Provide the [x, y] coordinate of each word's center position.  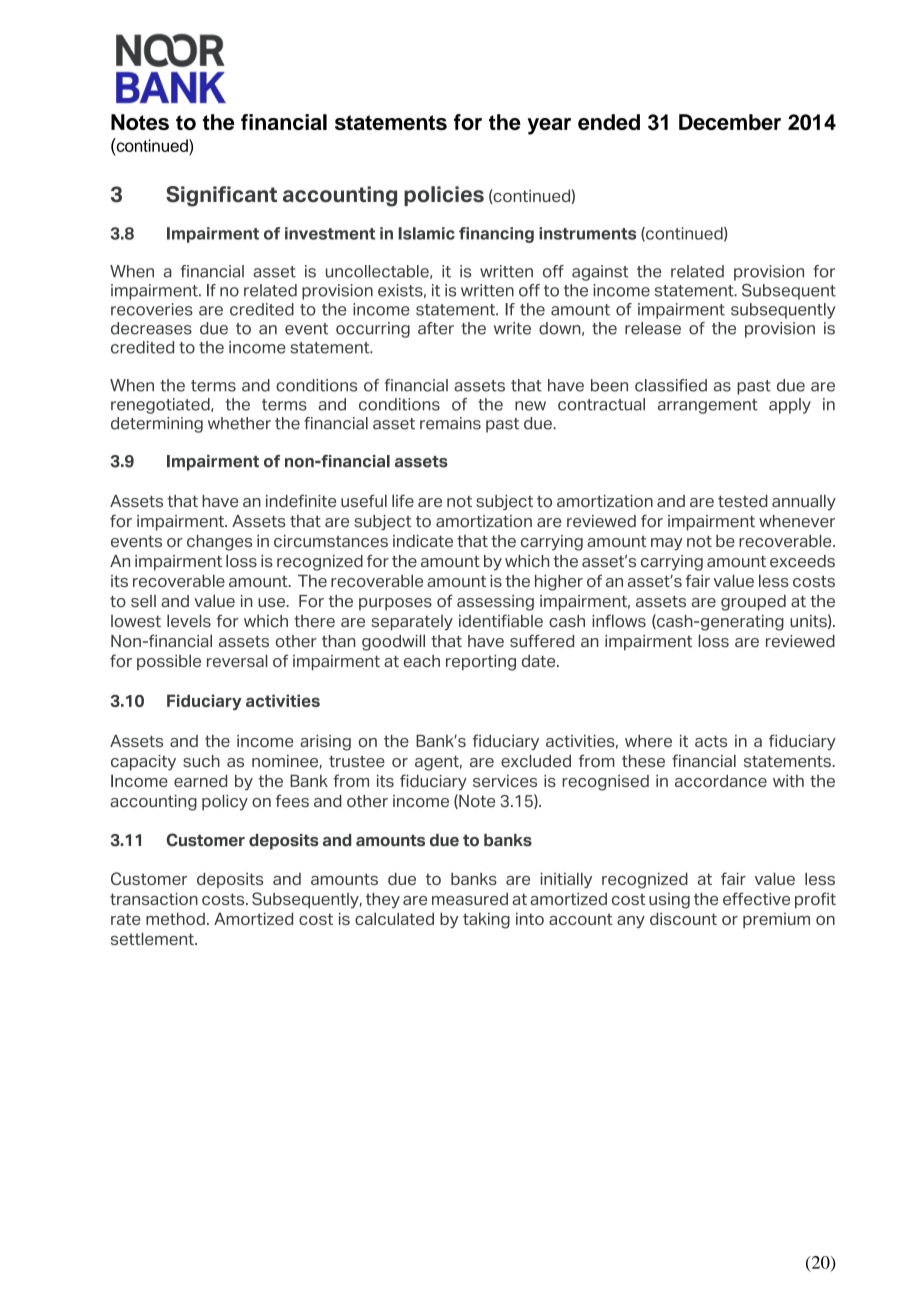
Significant [221, 196]
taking [486, 920]
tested [743, 501]
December [730, 122]
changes [219, 543]
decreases [151, 328]
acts [711, 741]
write [512, 328]
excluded [536, 761]
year [549, 126]
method [175, 918]
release [653, 328]
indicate [423, 541]
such [201, 761]
